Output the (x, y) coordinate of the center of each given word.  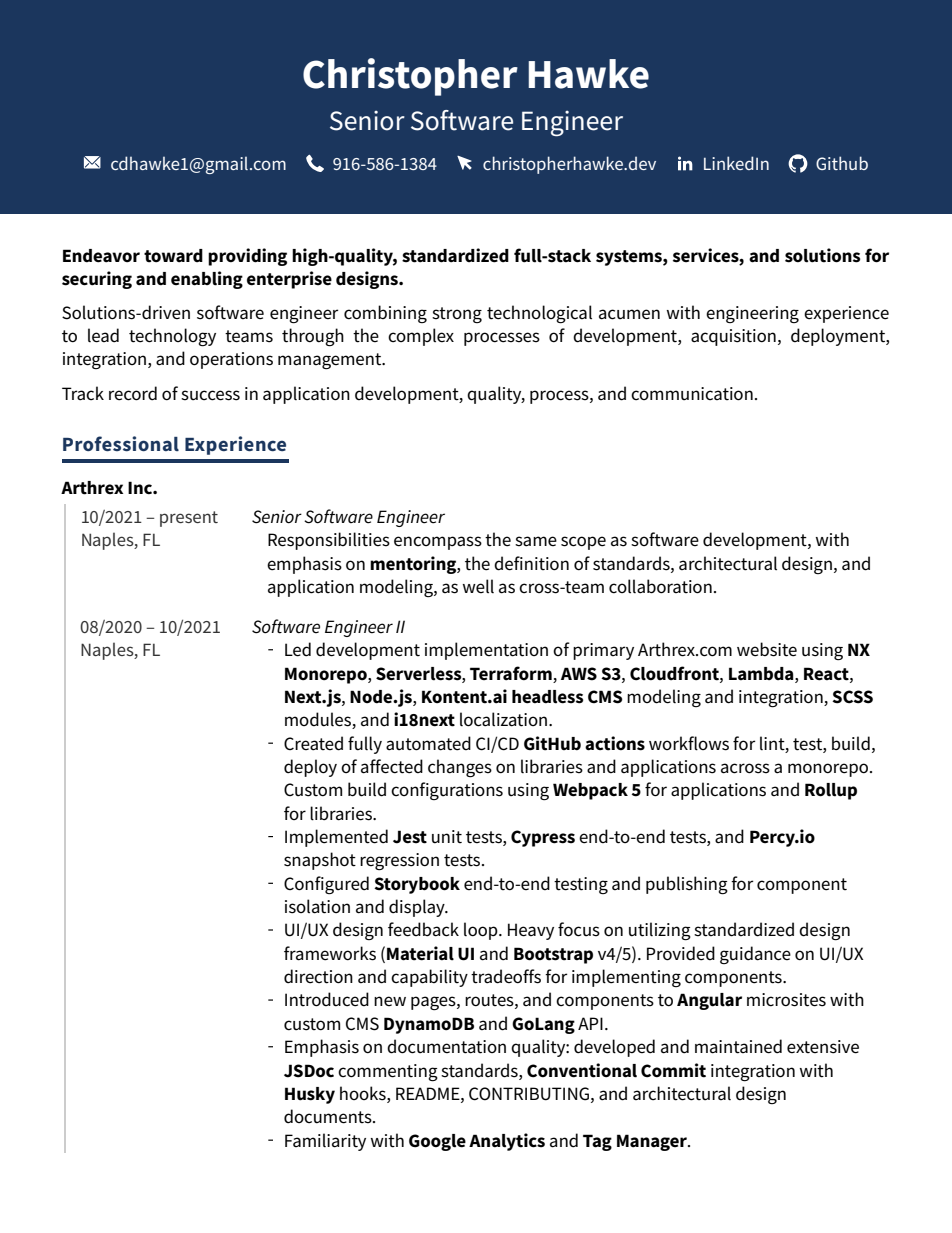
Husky (310, 1095)
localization (505, 719)
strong (457, 315)
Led (298, 649)
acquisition (733, 337)
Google (437, 1142)
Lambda (762, 673)
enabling (207, 280)
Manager (653, 1142)
